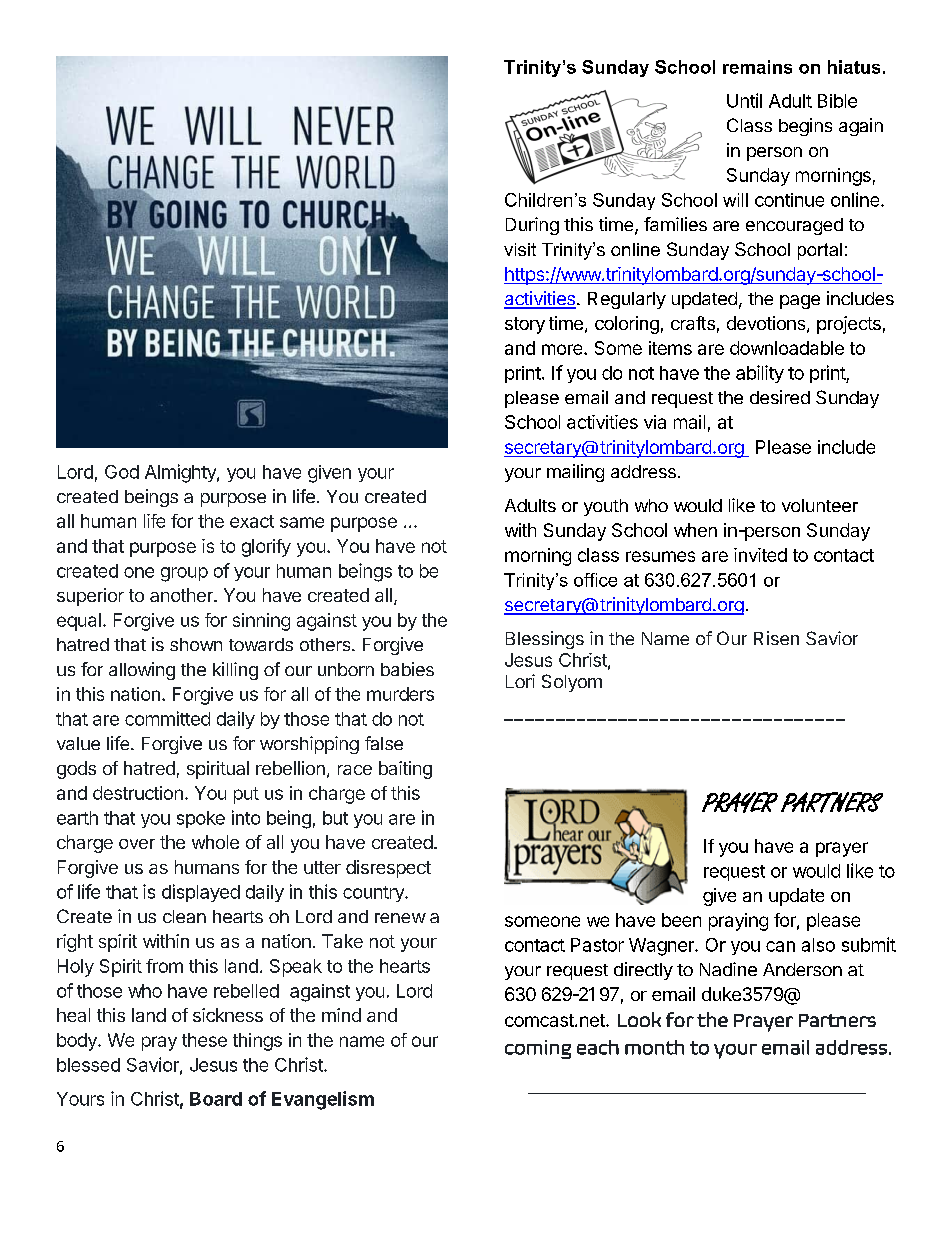 The width and height of the screenshot is (952, 1233). I want to click on visit, so click(520, 249).
